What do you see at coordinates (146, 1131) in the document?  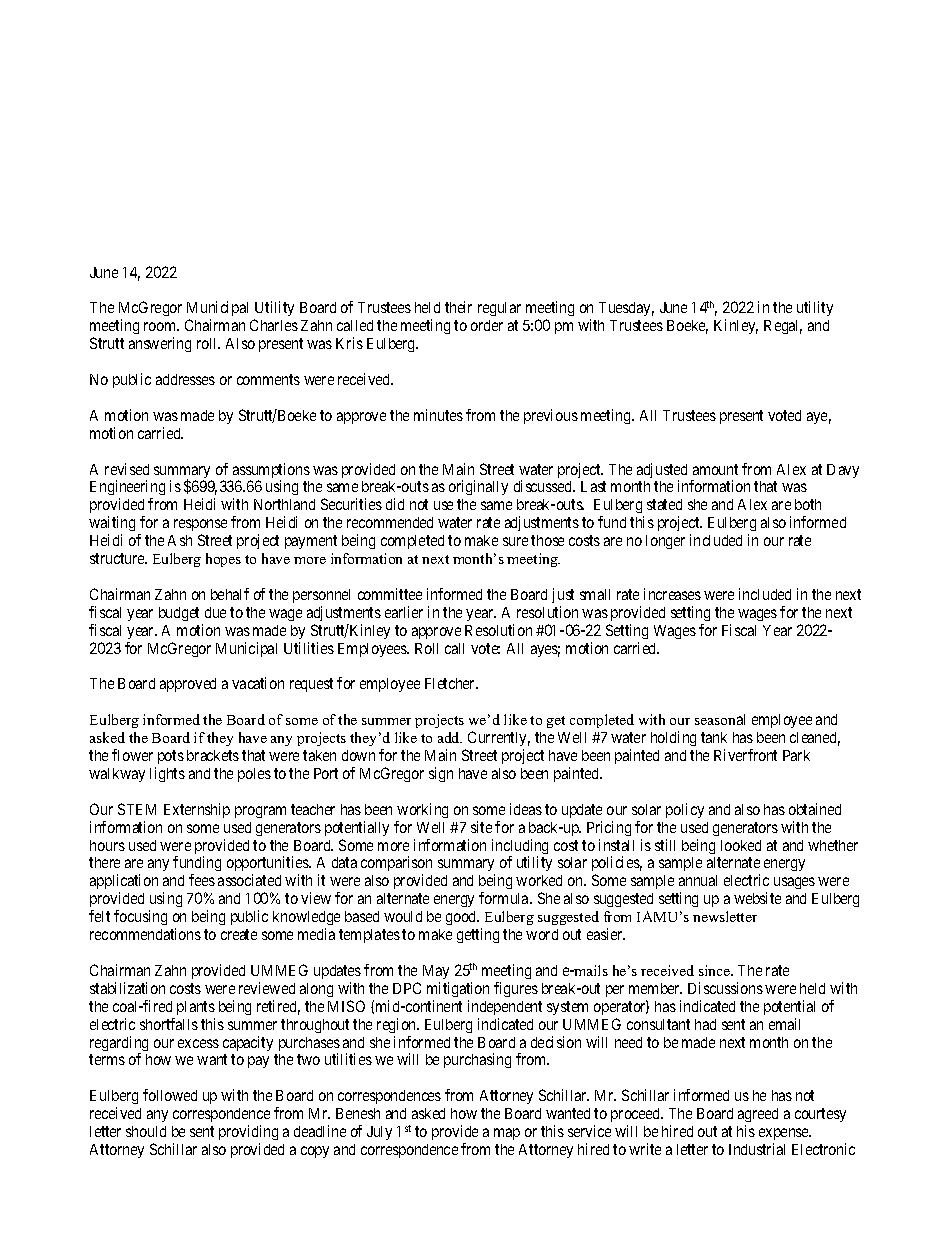 I see `should` at bounding box center [146, 1131].
